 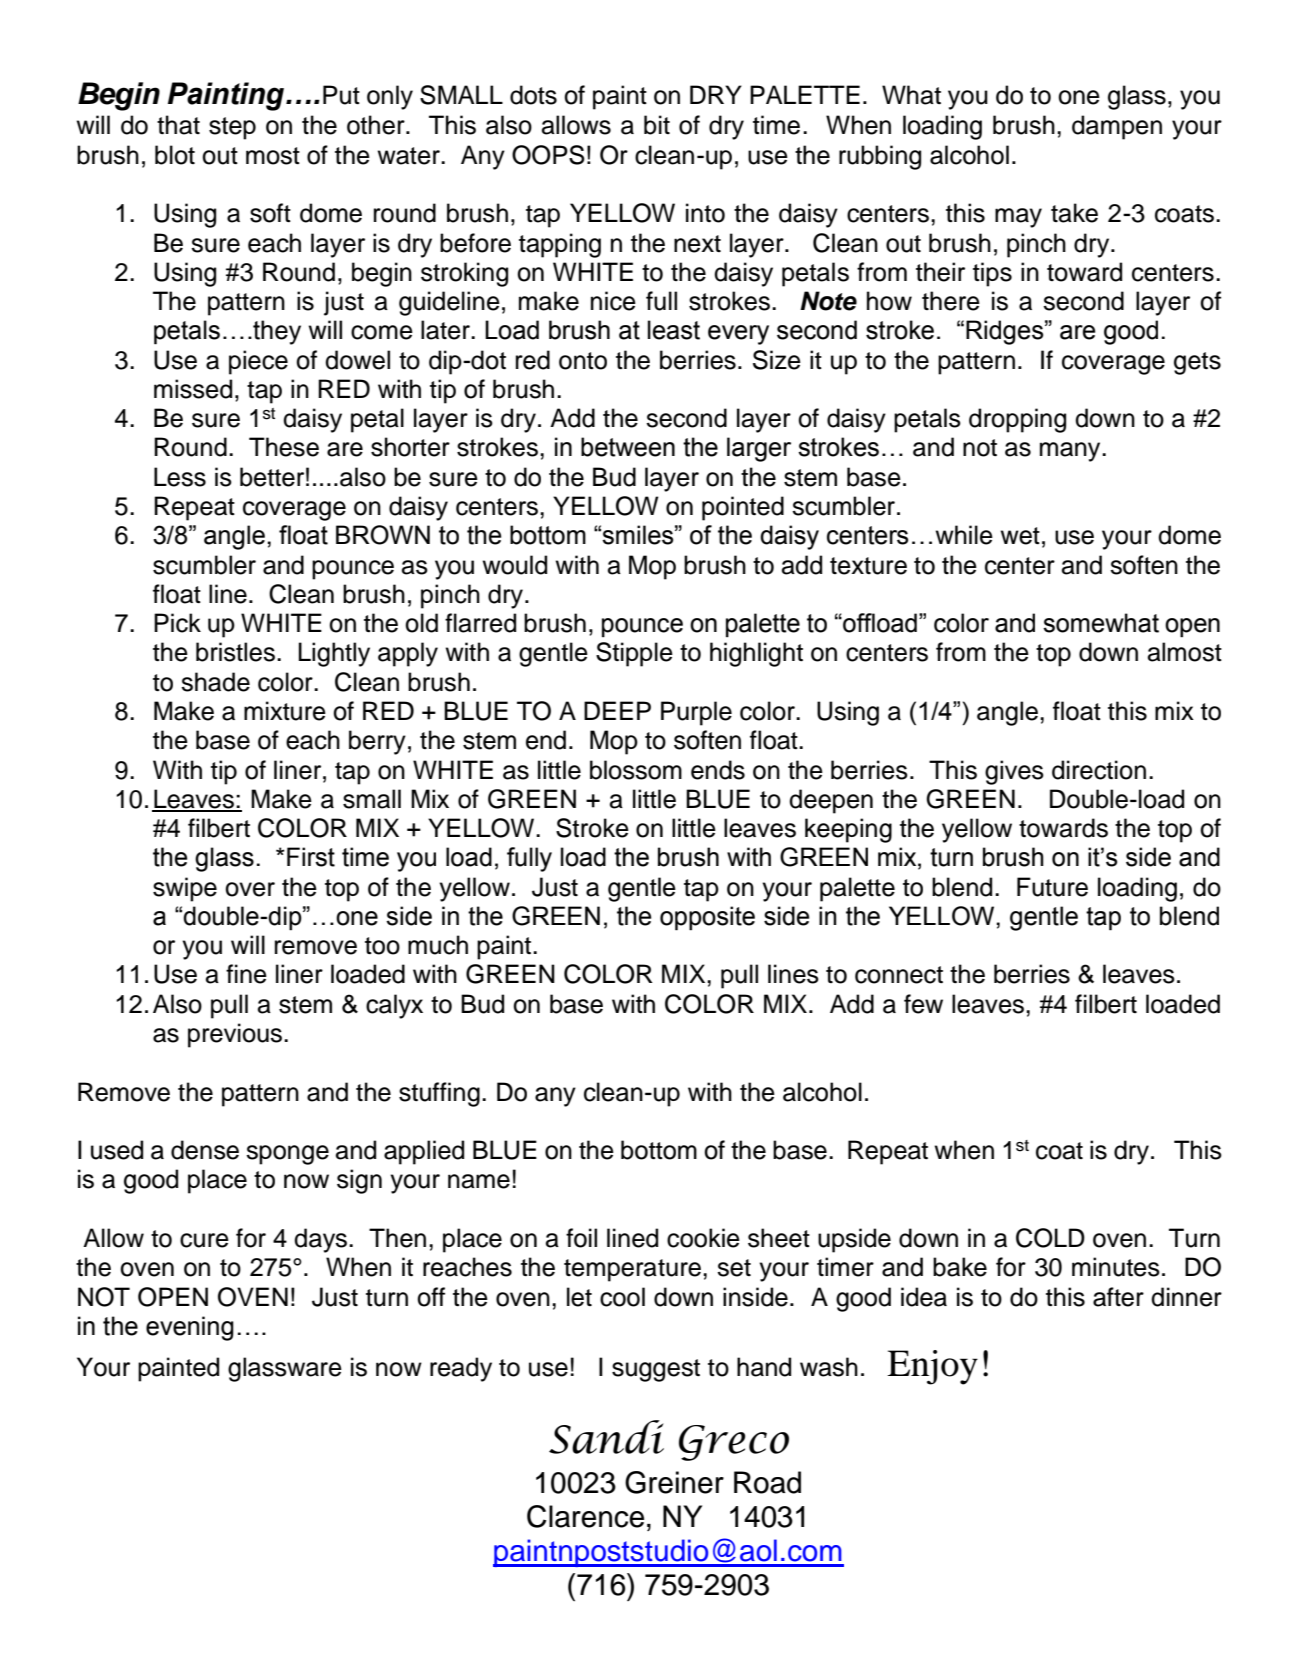 I want to click on These, so click(x=284, y=447).
